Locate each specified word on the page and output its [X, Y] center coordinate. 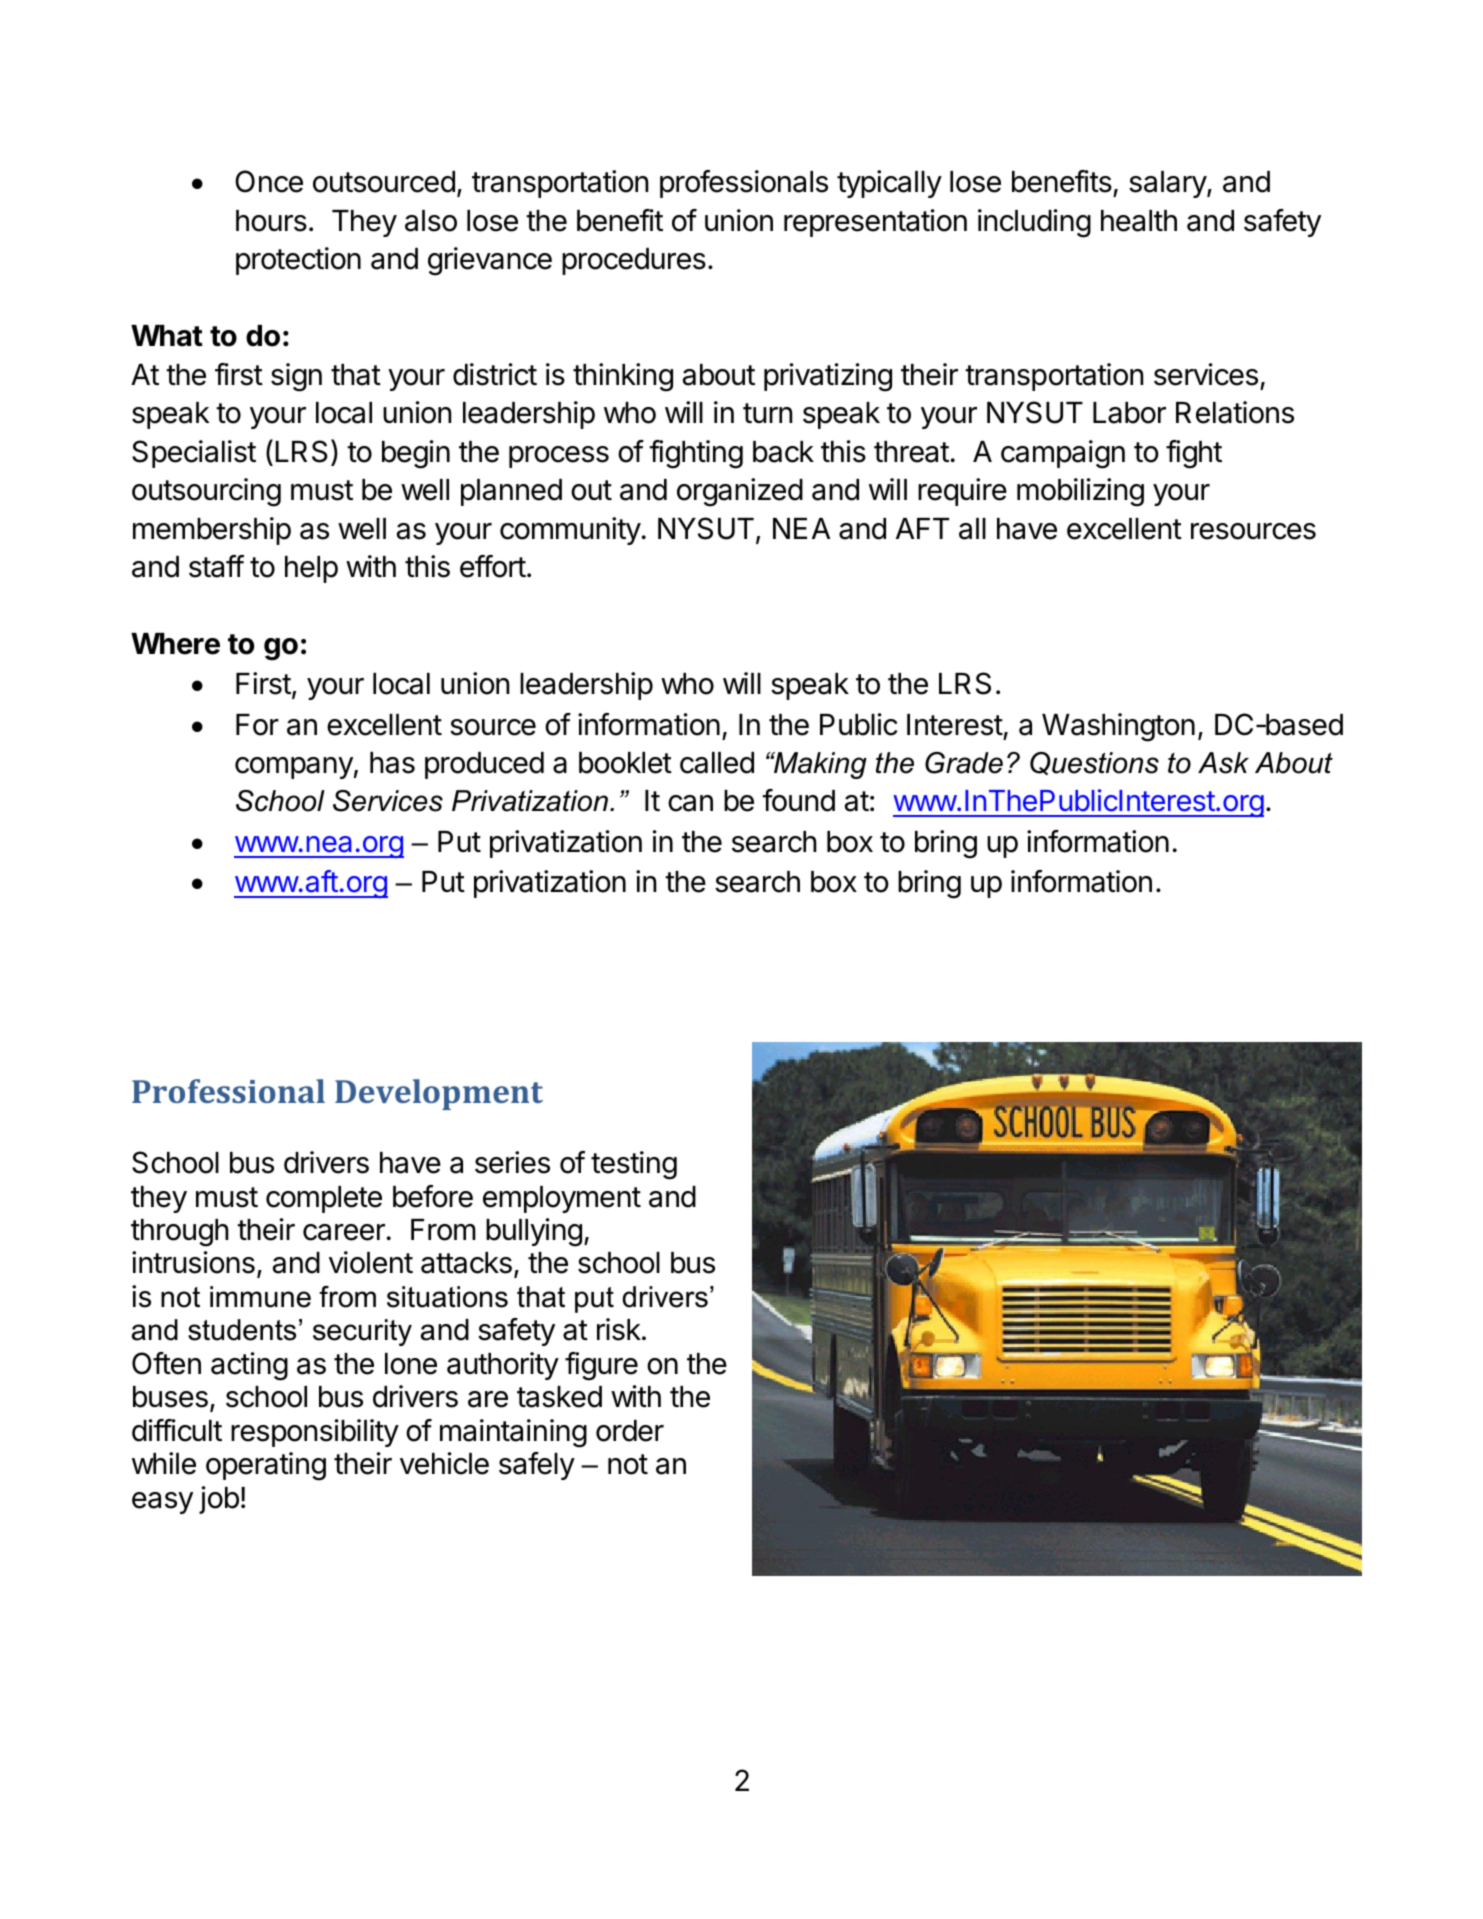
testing [634, 1165]
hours [271, 221]
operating [266, 1466]
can [690, 803]
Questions [1094, 763]
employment [562, 1199]
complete [324, 1199]
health [1139, 221]
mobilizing [1080, 492]
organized [740, 492]
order [630, 1431]
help [311, 569]
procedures [634, 261]
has [392, 763]
